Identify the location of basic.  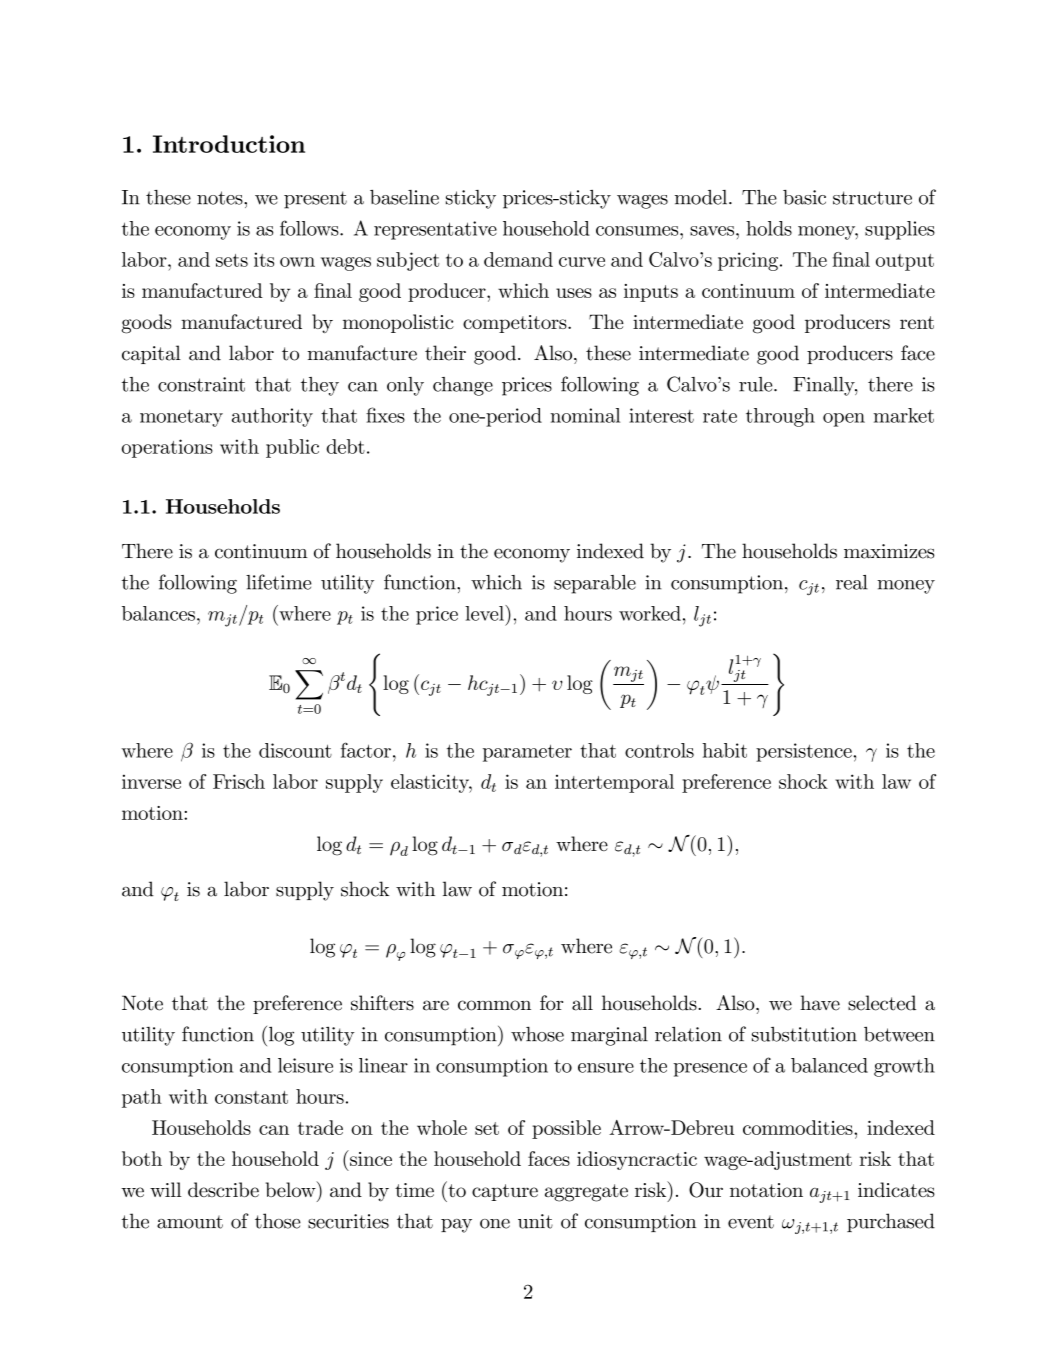
(804, 197).
